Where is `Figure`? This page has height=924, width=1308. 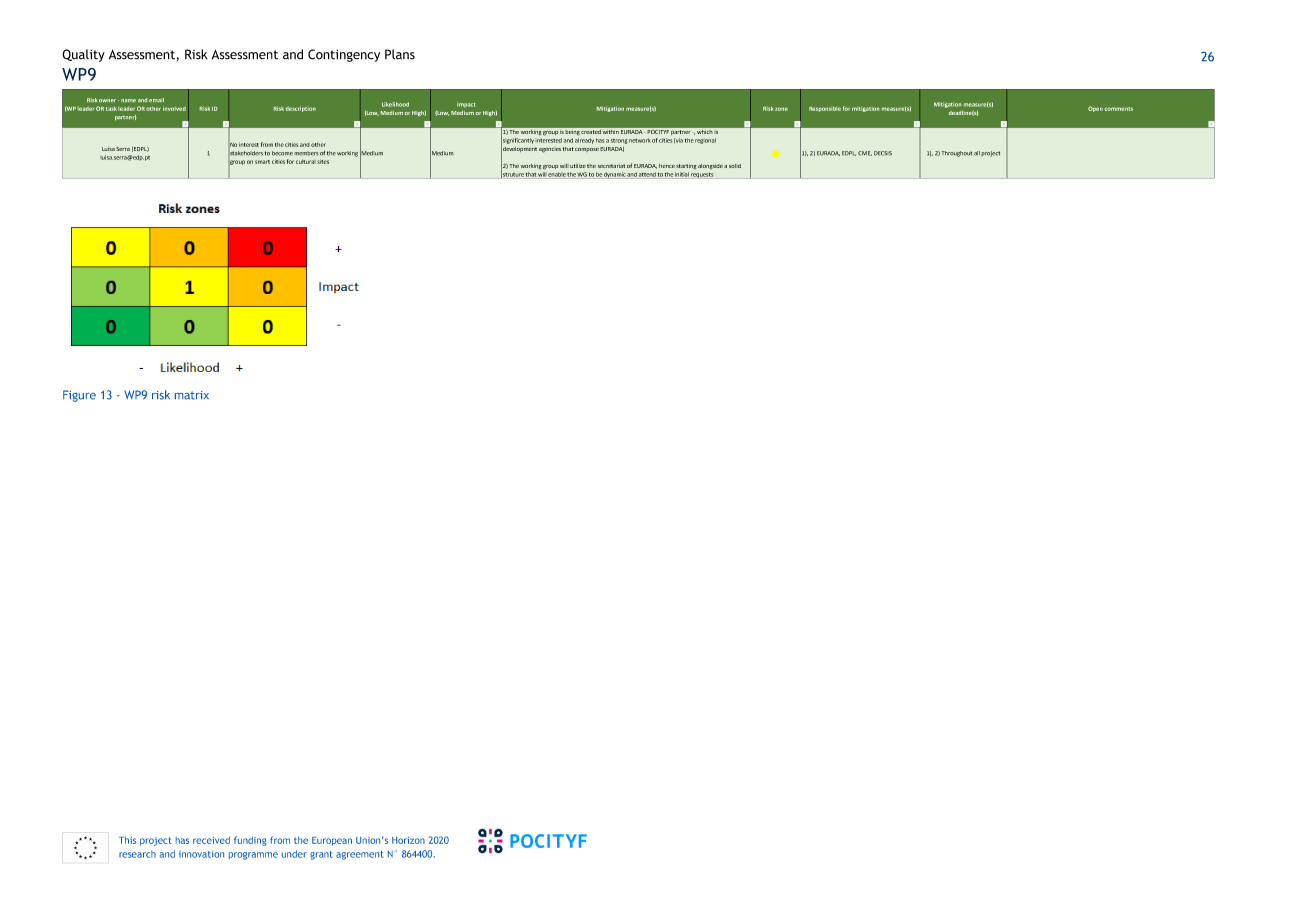 Figure is located at coordinates (79, 396).
